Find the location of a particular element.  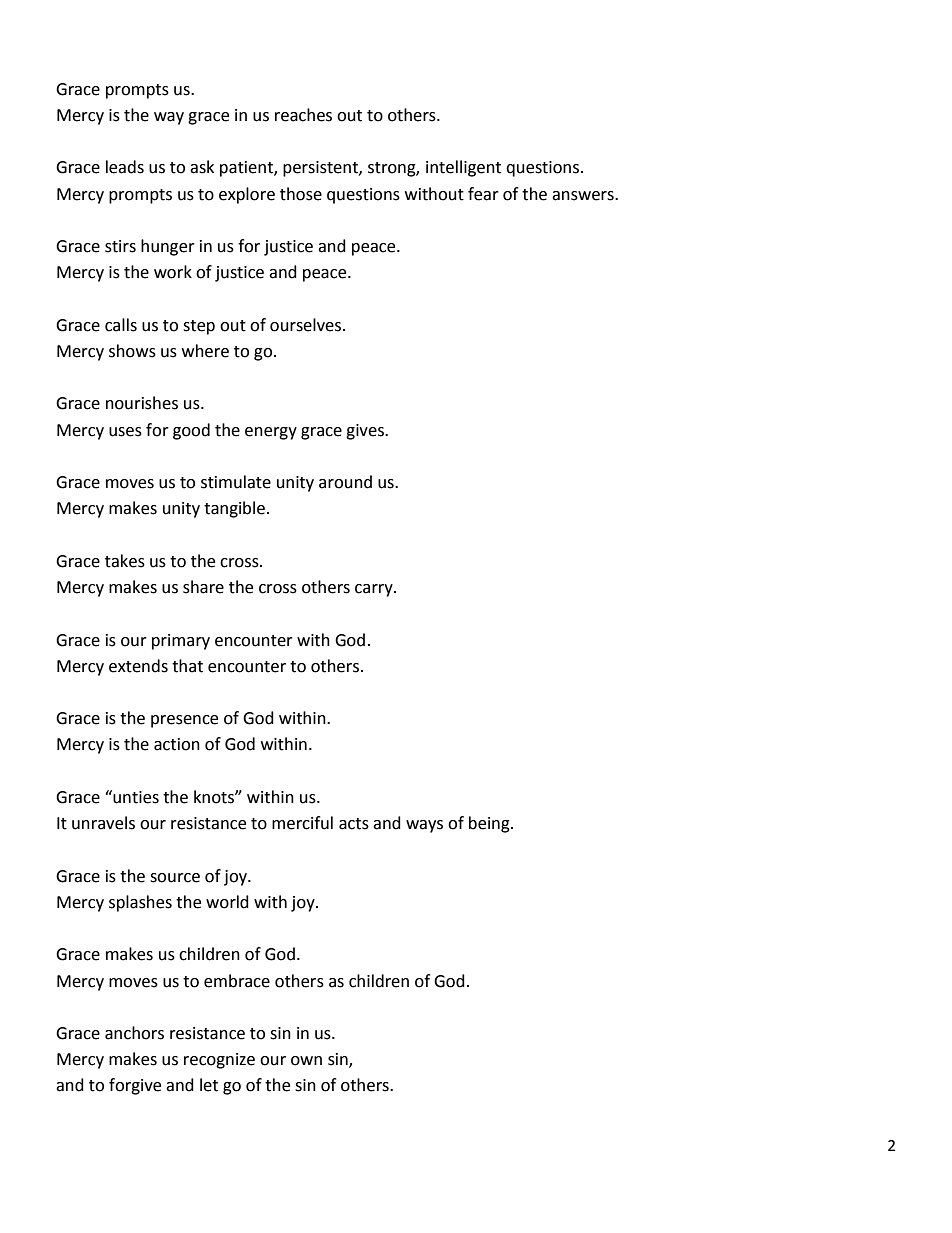

share is located at coordinates (203, 587).
